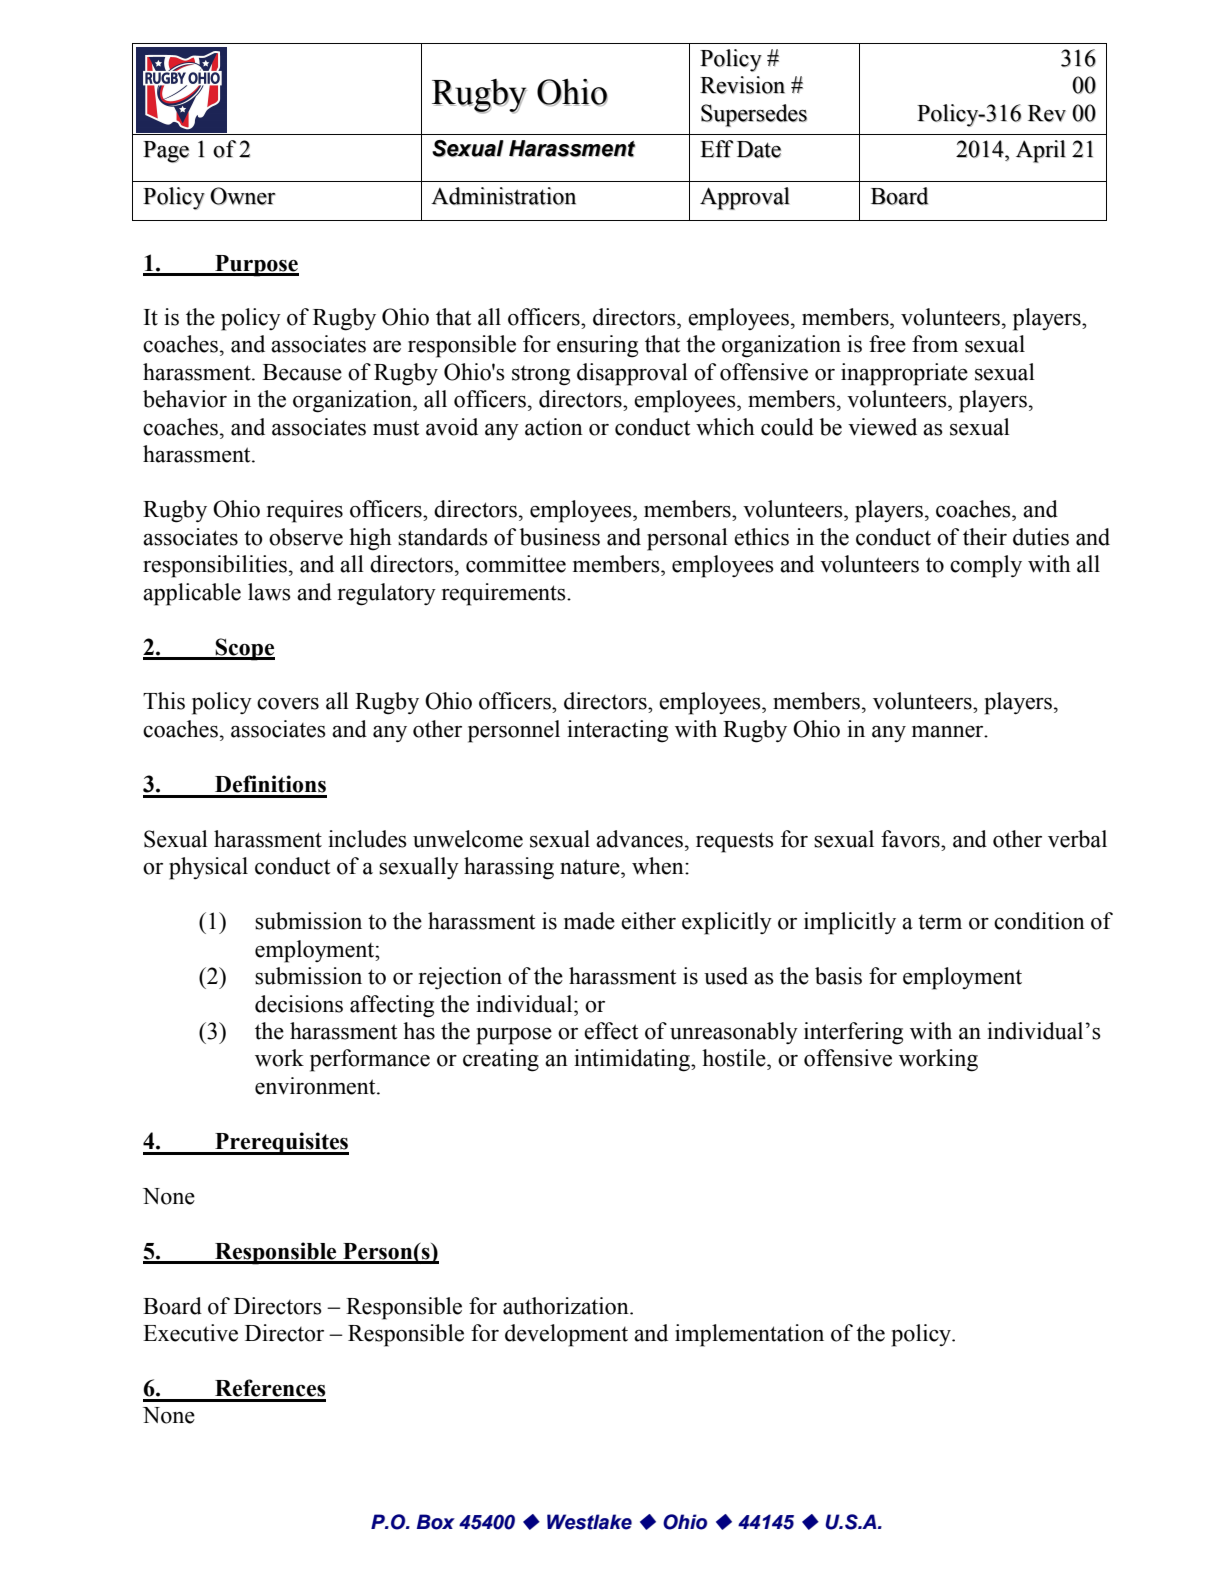 The height and width of the screenshot is (1576, 1218). Describe the element at coordinates (299, 1004) in the screenshot. I see `decisions` at that location.
